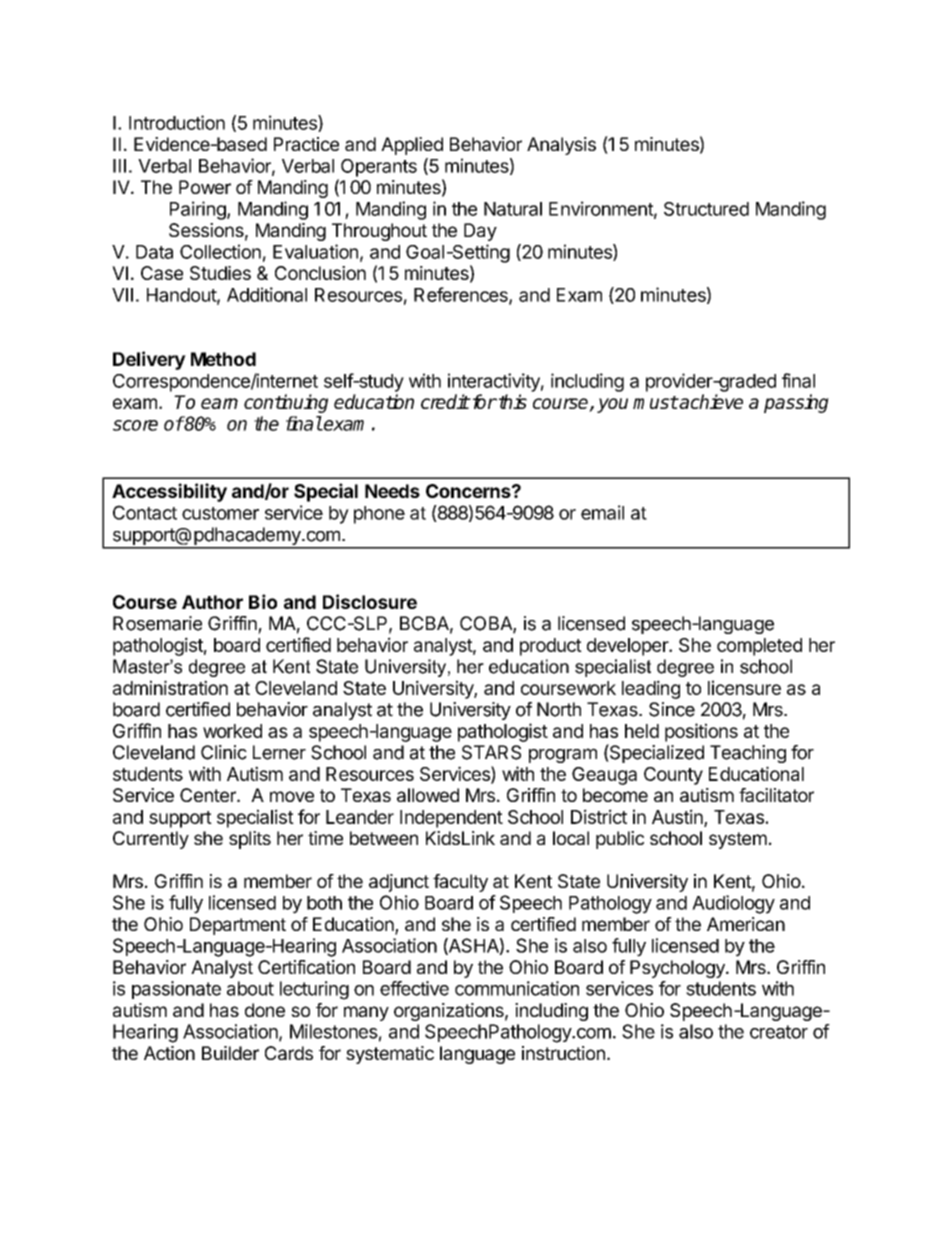 The image size is (952, 1233). What do you see at coordinates (491, 752) in the document?
I see `STARS` at bounding box center [491, 752].
